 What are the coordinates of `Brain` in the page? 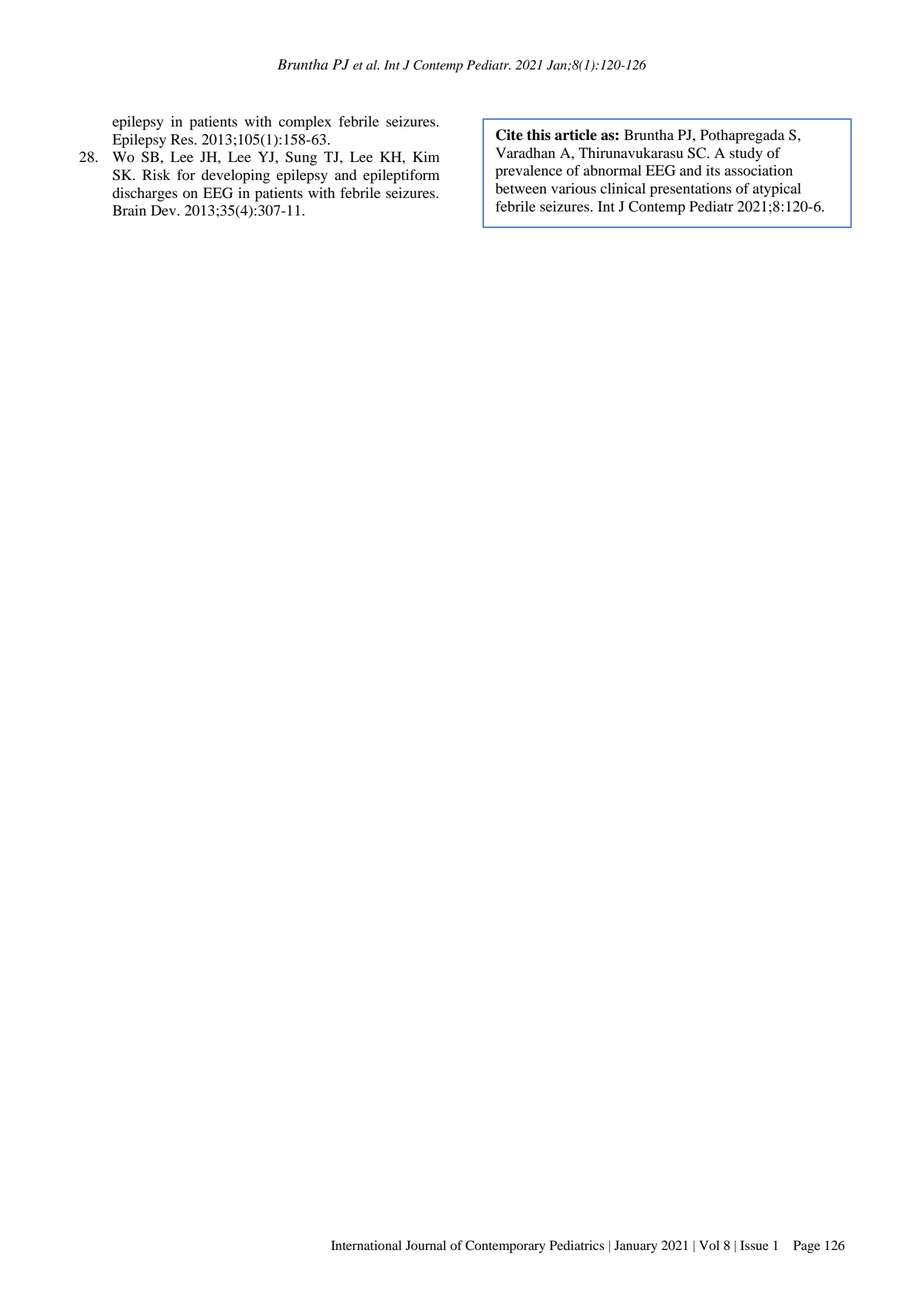 It's located at (129, 210).
